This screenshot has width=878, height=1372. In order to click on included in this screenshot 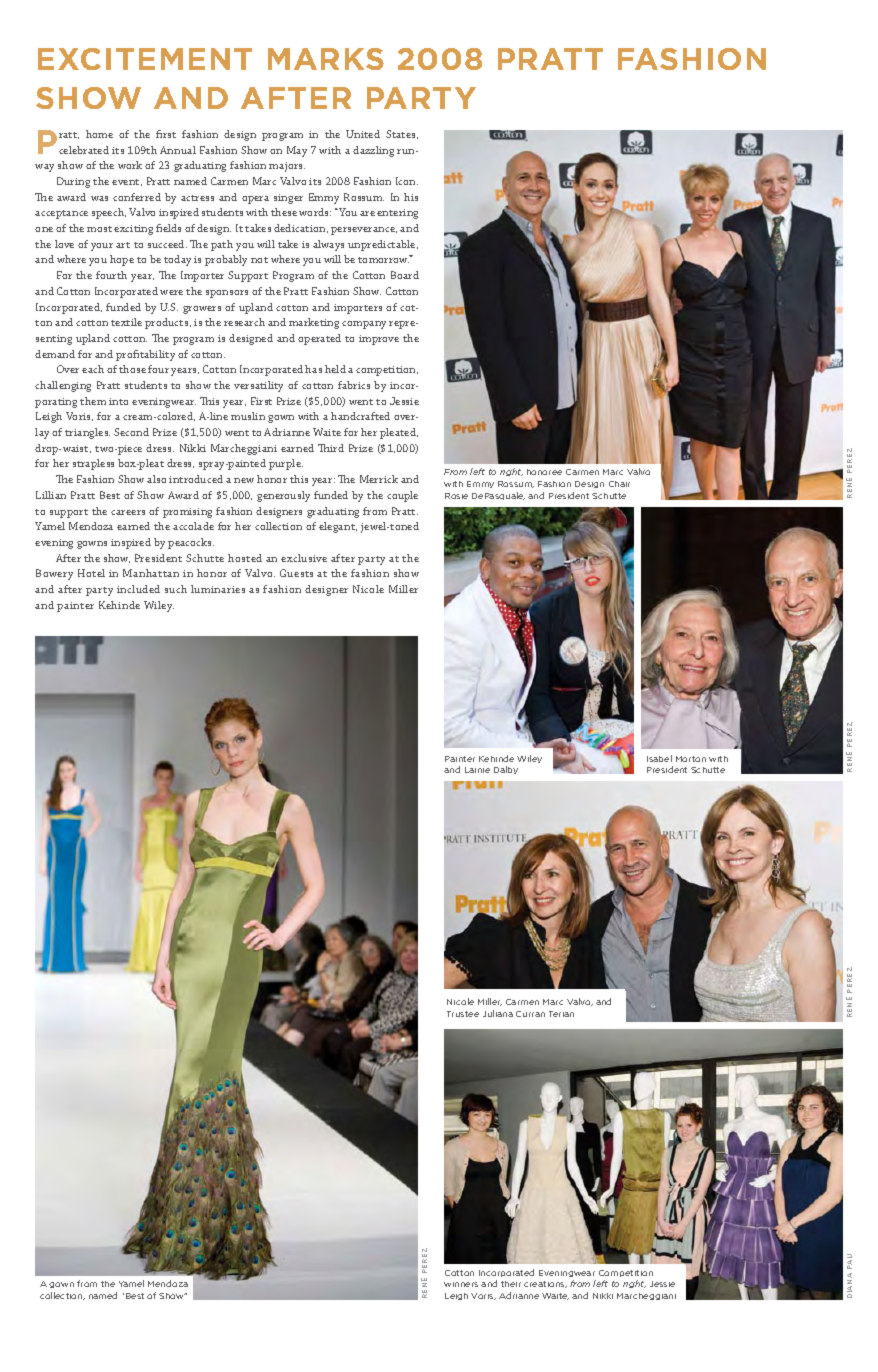, I will do `click(138, 589)`.
